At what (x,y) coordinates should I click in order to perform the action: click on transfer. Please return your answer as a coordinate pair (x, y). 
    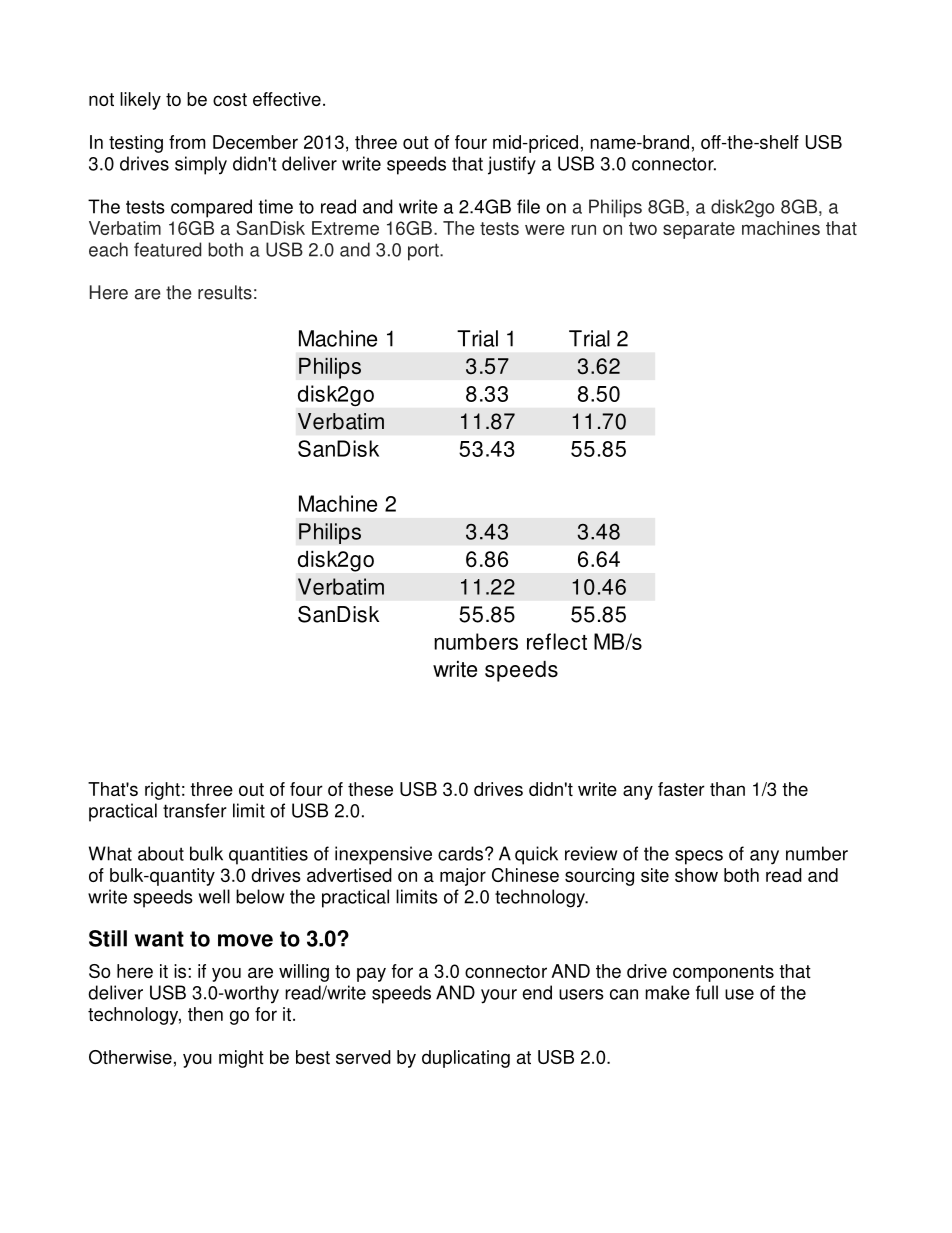
    Looking at the image, I should click on (195, 810).
